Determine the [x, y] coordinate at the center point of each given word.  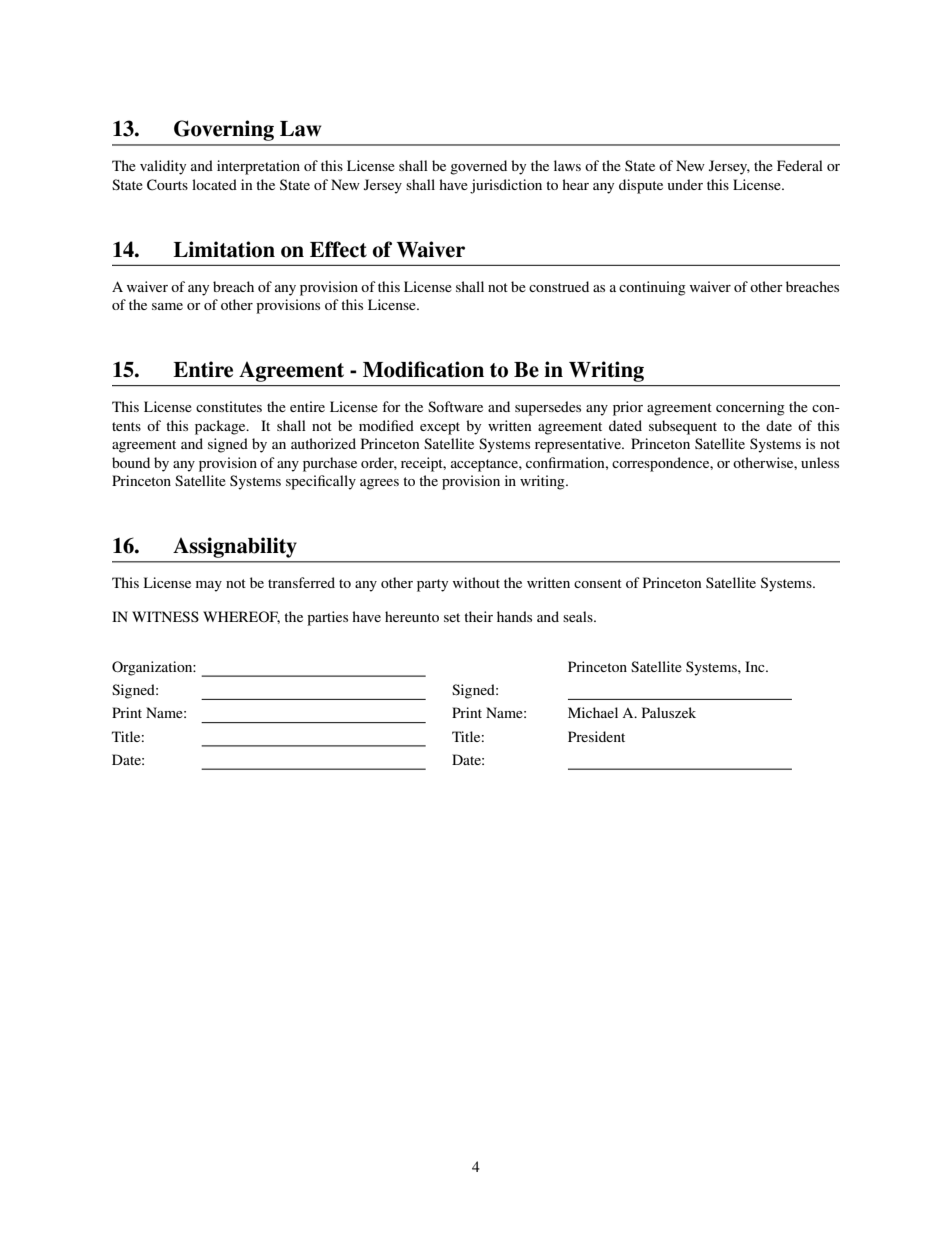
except [440, 428]
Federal [800, 165]
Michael [593, 712]
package [221, 427]
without [476, 582]
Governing [224, 130]
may [209, 586]
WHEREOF [241, 617]
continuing [652, 288]
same [167, 306]
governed [478, 167]
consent [598, 583]
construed [559, 286]
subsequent [683, 427]
